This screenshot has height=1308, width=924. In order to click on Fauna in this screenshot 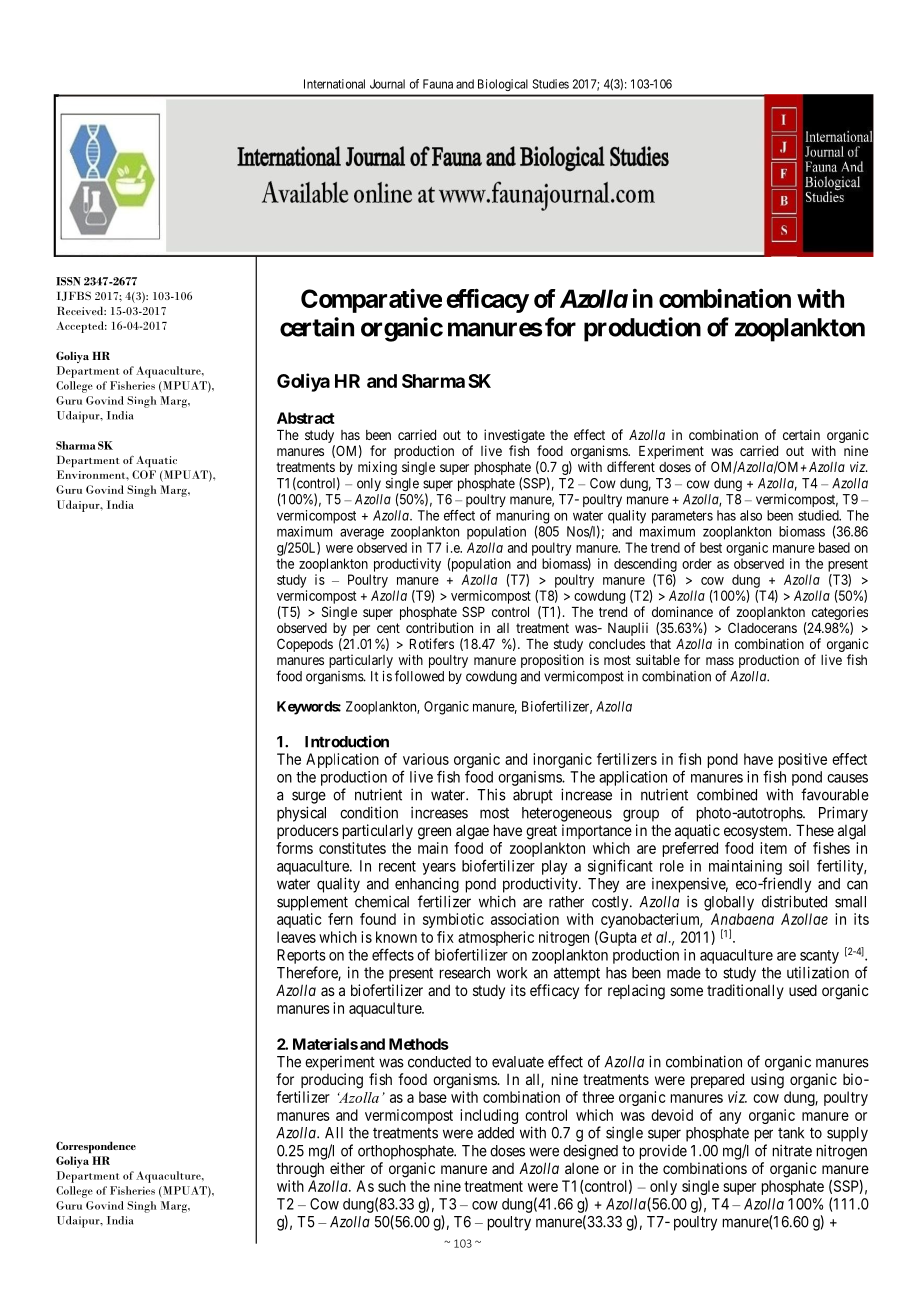, I will do `click(438, 84)`.
